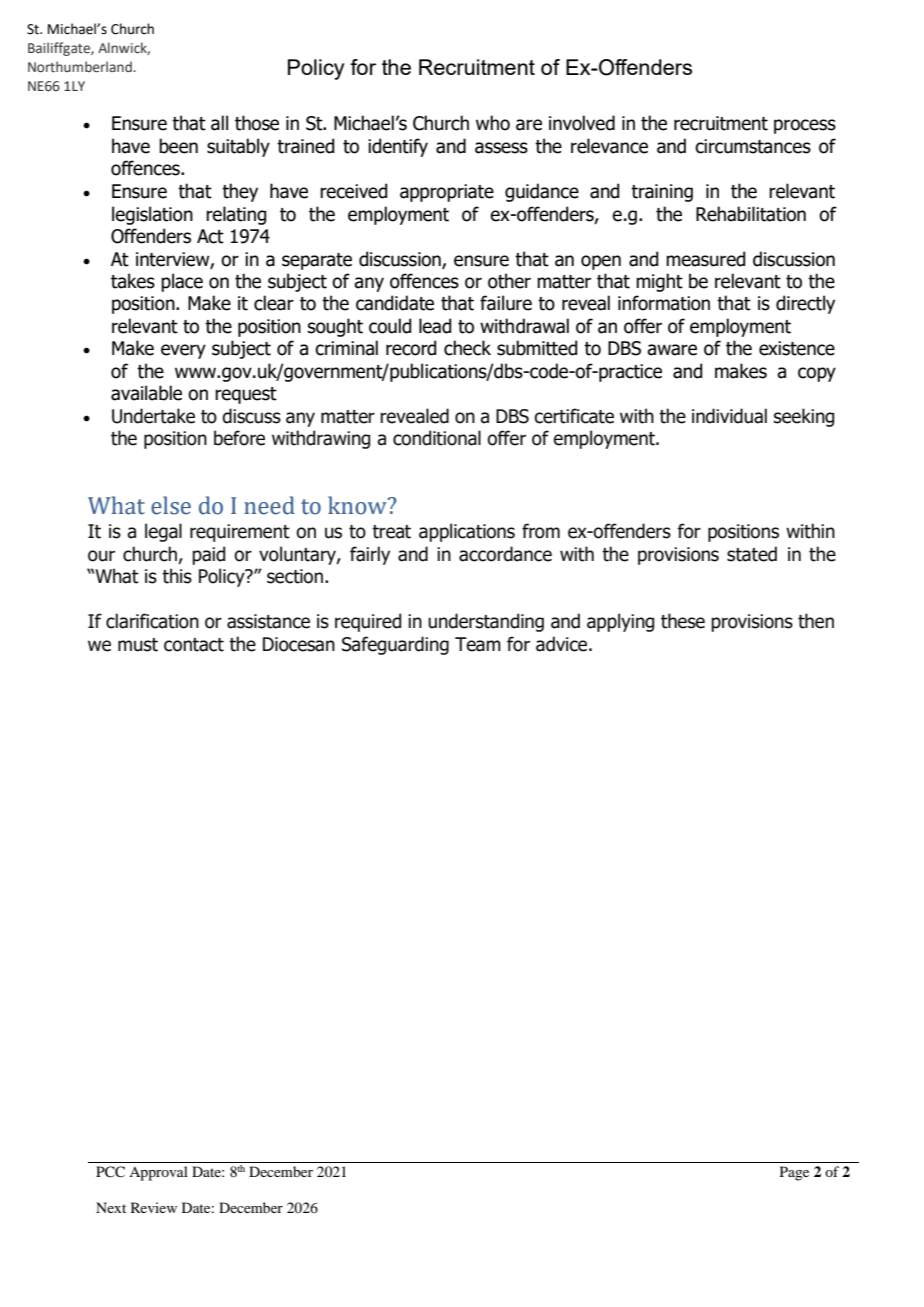  I want to click on check, so click(467, 348).
